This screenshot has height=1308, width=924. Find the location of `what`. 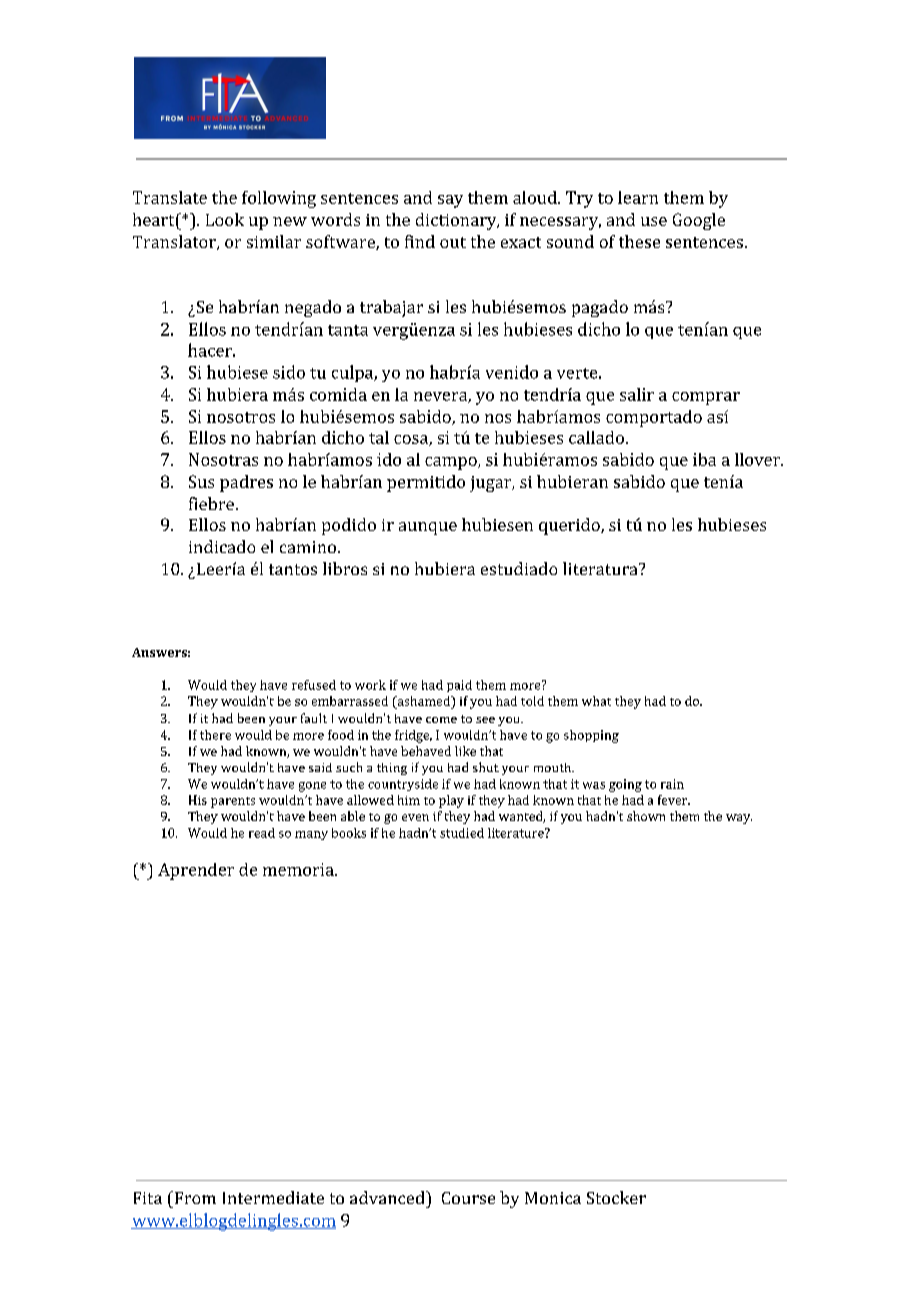

what is located at coordinates (596, 701).
